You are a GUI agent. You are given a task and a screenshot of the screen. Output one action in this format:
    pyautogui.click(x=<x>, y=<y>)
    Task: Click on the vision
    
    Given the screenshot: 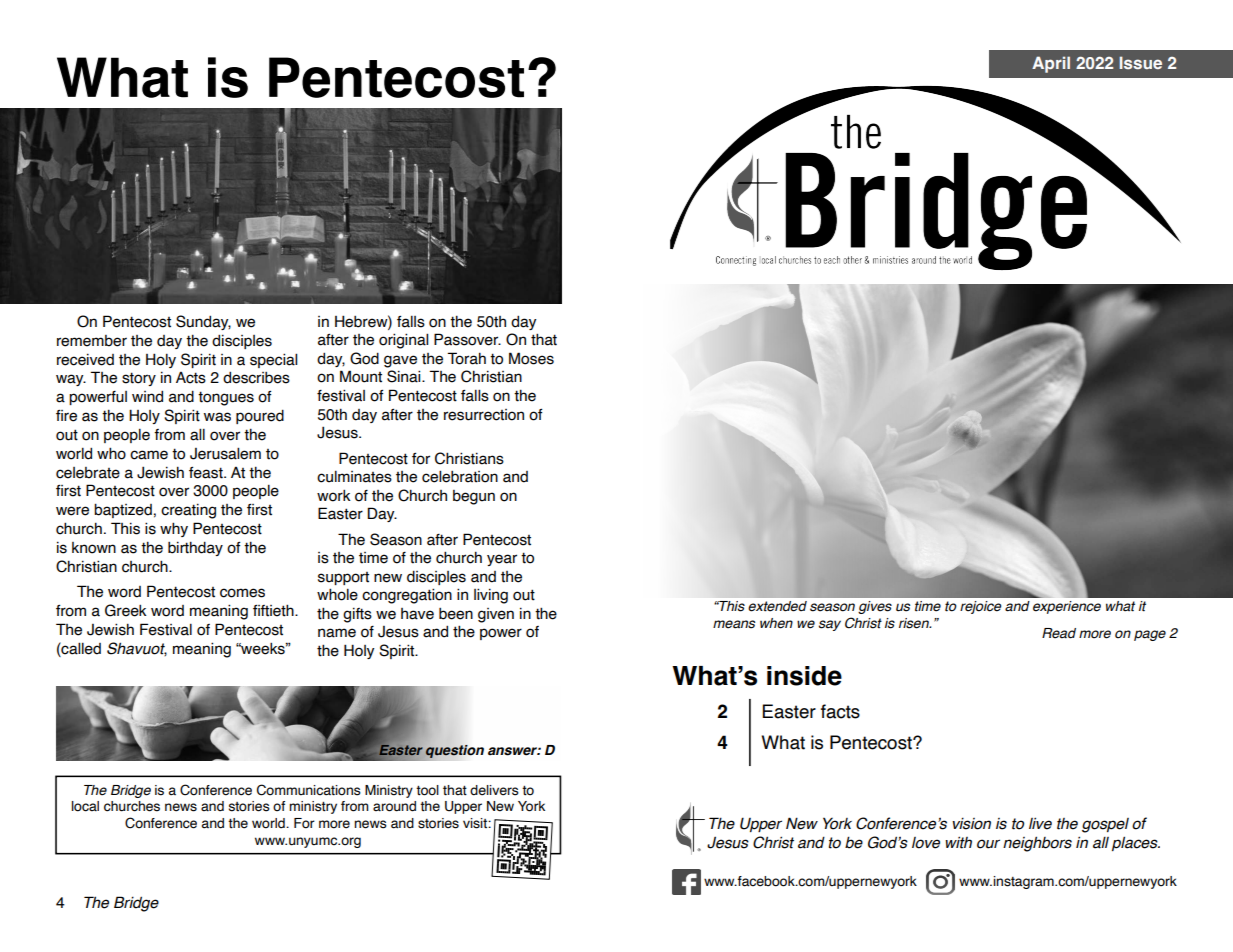 What is the action you would take?
    pyautogui.click(x=971, y=824)
